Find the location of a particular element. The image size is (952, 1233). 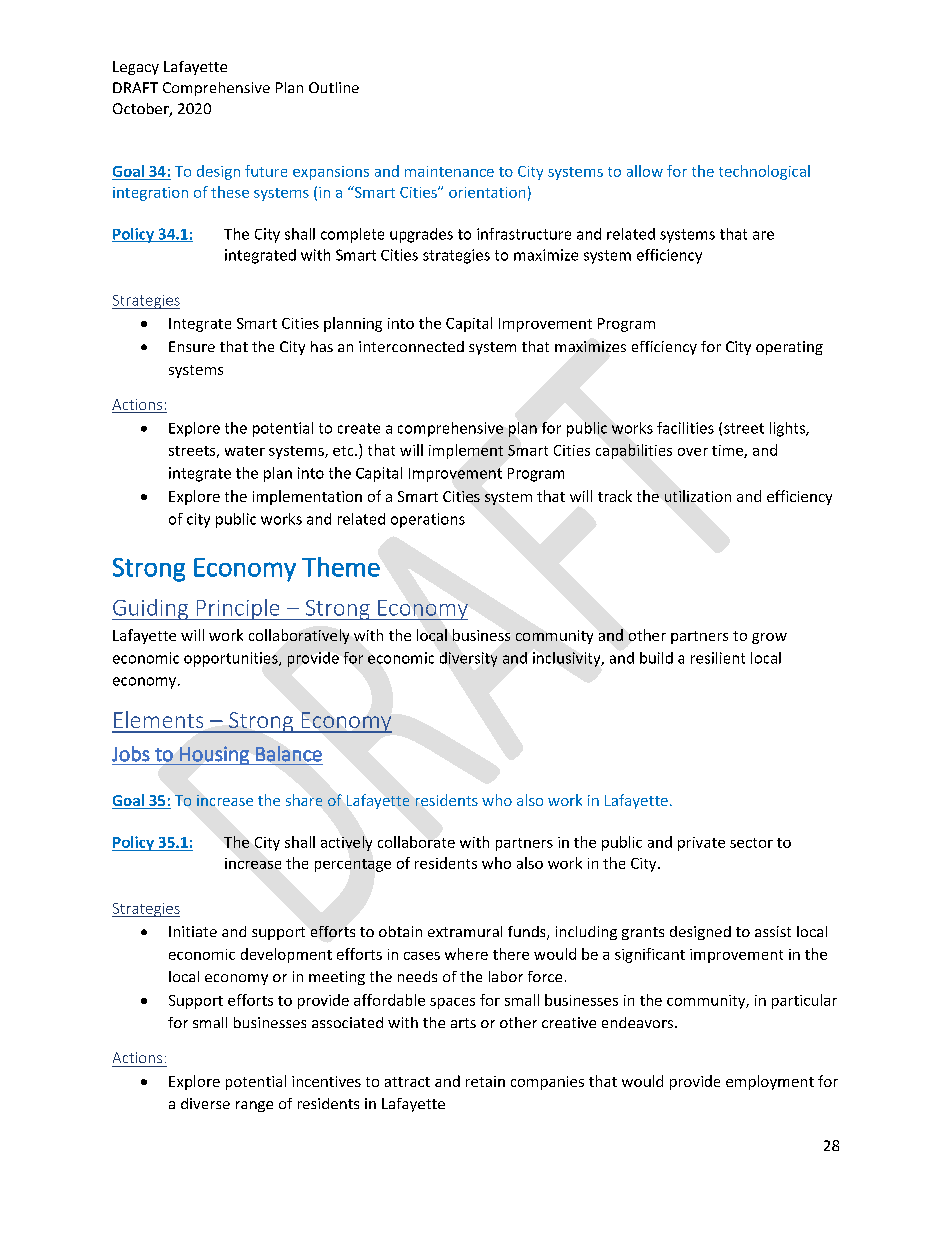

DRAFT is located at coordinates (135, 87).
